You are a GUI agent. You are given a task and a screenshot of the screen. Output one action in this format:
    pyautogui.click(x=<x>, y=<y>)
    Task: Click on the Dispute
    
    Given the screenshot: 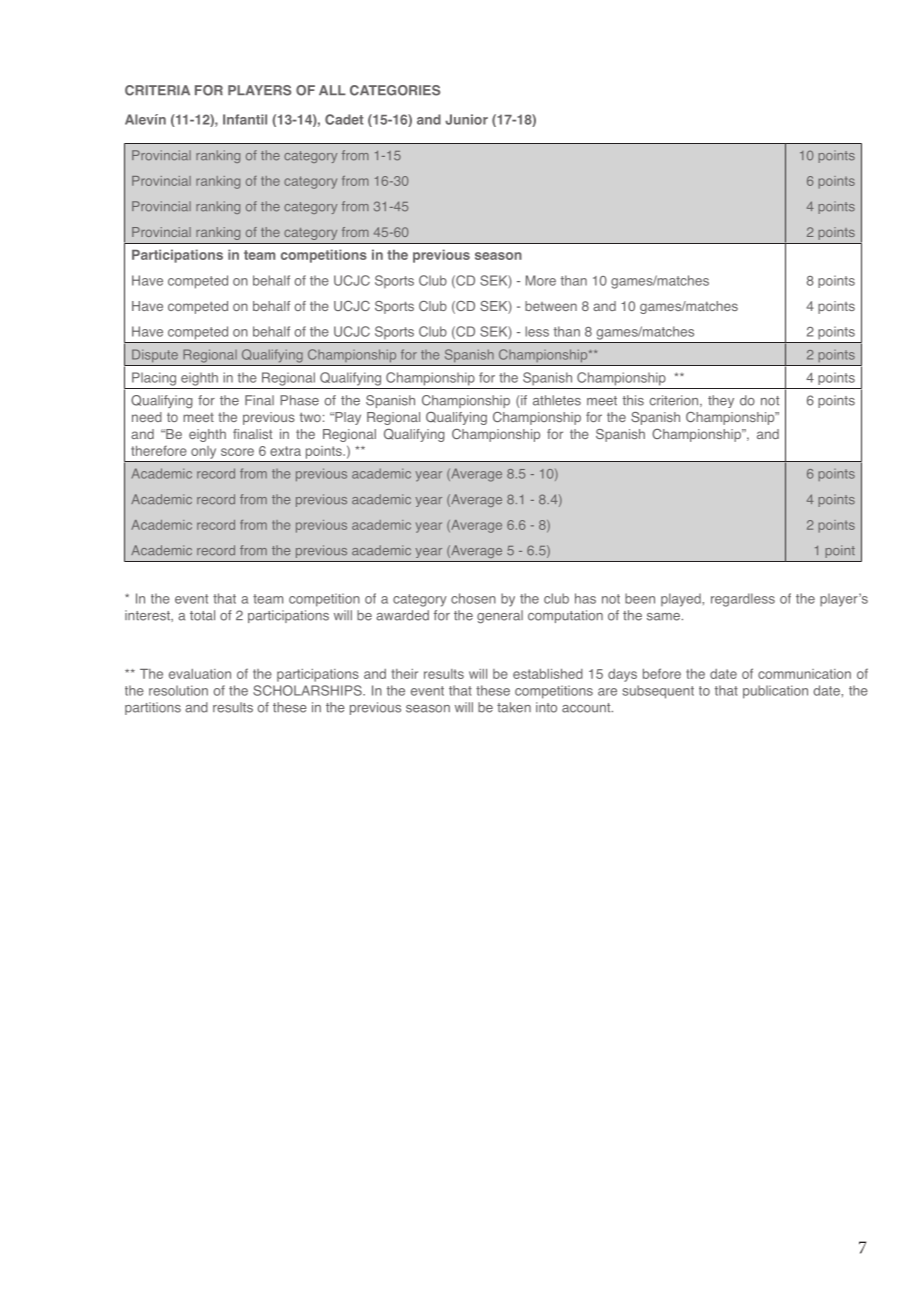 What is the action you would take?
    pyautogui.click(x=155, y=355)
